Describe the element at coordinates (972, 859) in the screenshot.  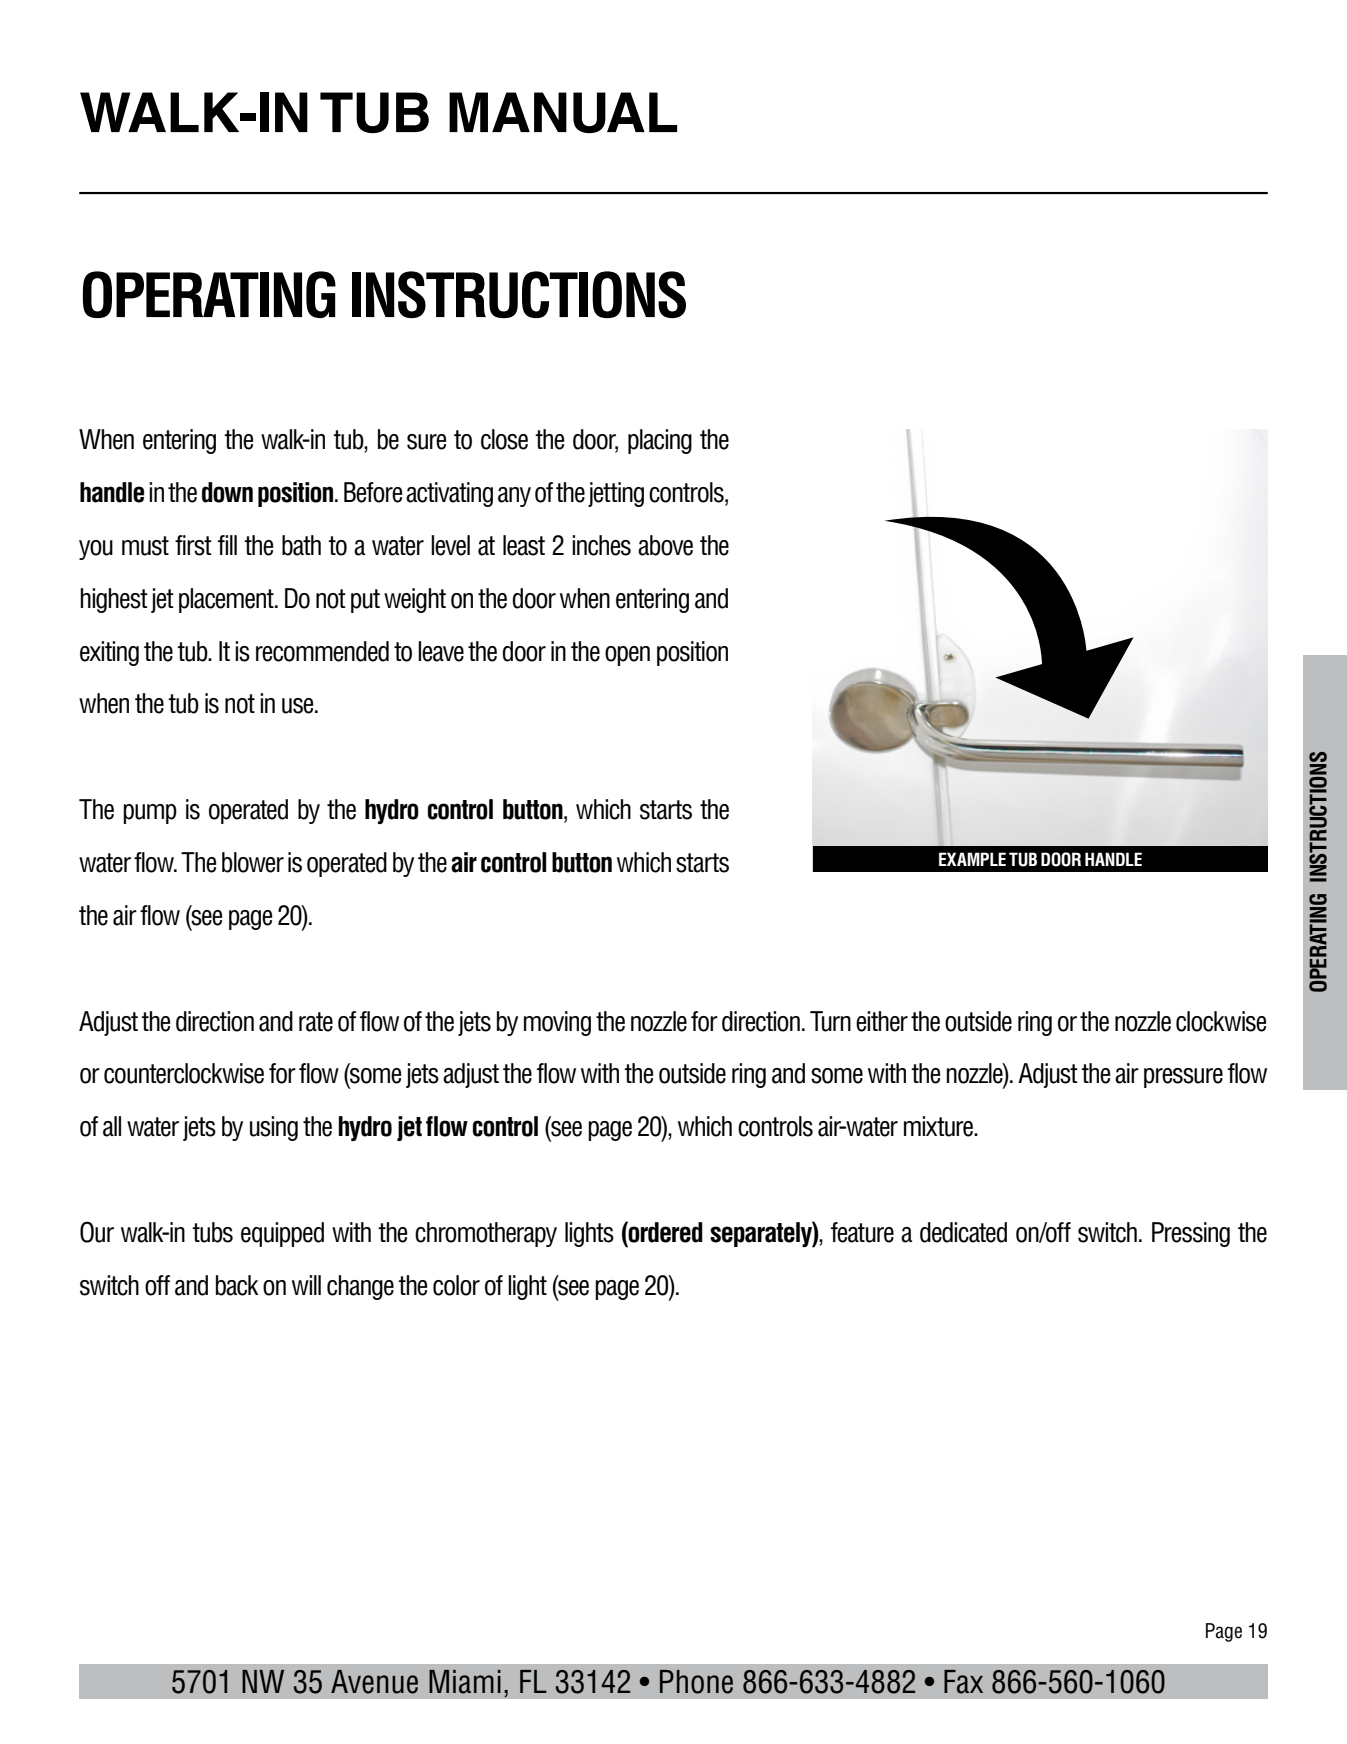
I see `EXAMPLE` at that location.
